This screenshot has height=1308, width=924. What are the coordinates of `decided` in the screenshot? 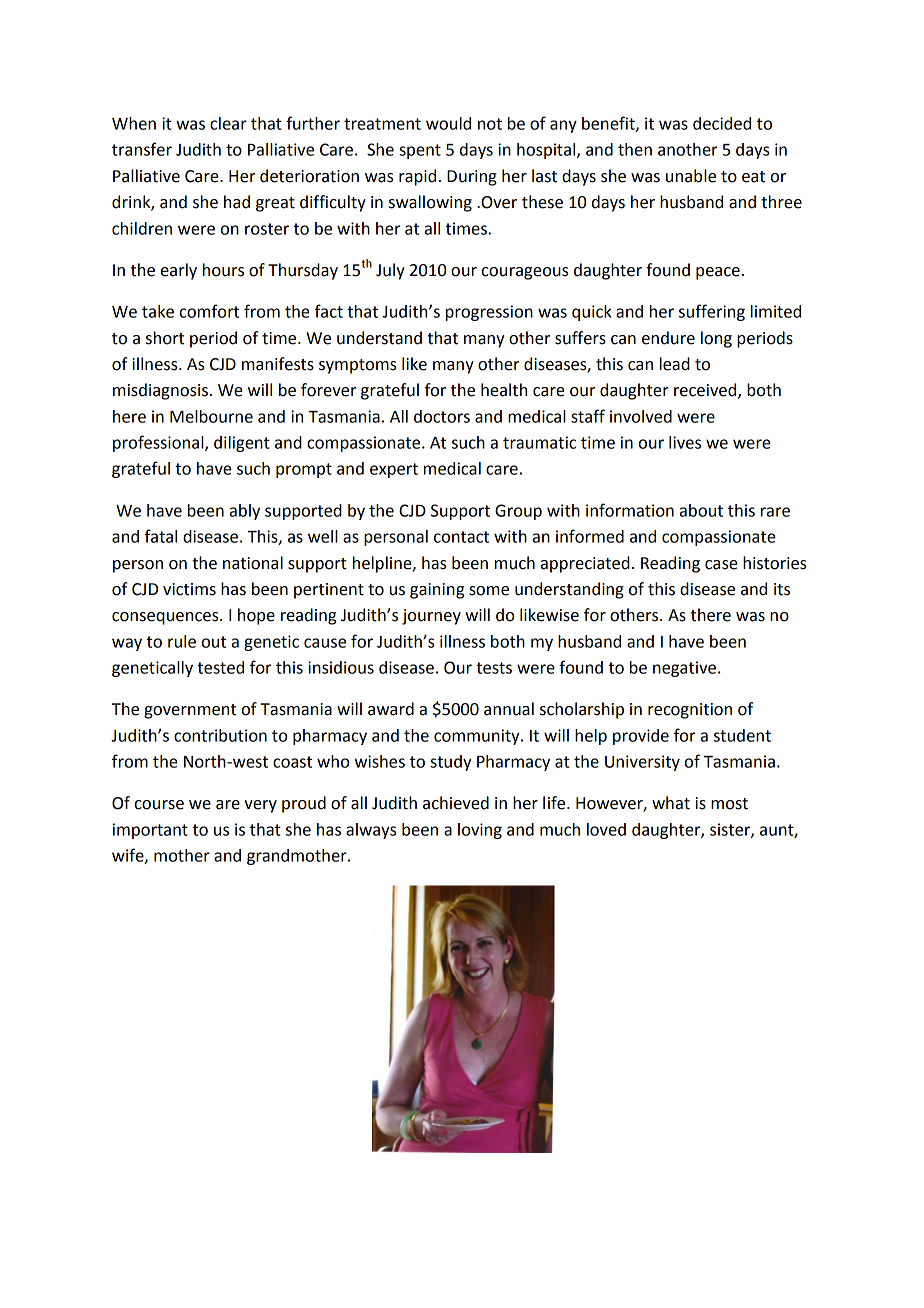 It's located at (722, 123).
